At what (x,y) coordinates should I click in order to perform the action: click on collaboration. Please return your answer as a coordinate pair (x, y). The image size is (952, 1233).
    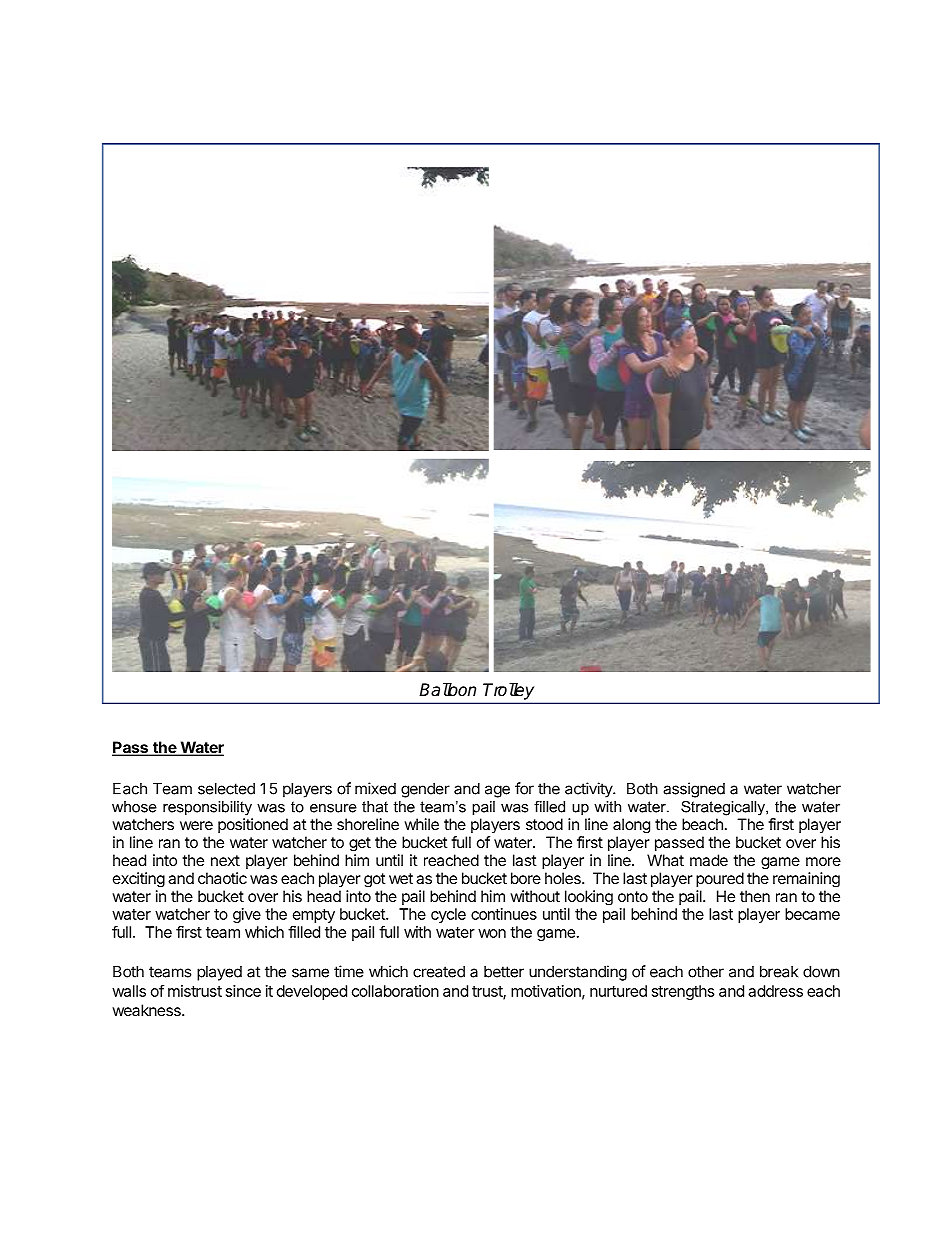
    Looking at the image, I should click on (395, 991).
